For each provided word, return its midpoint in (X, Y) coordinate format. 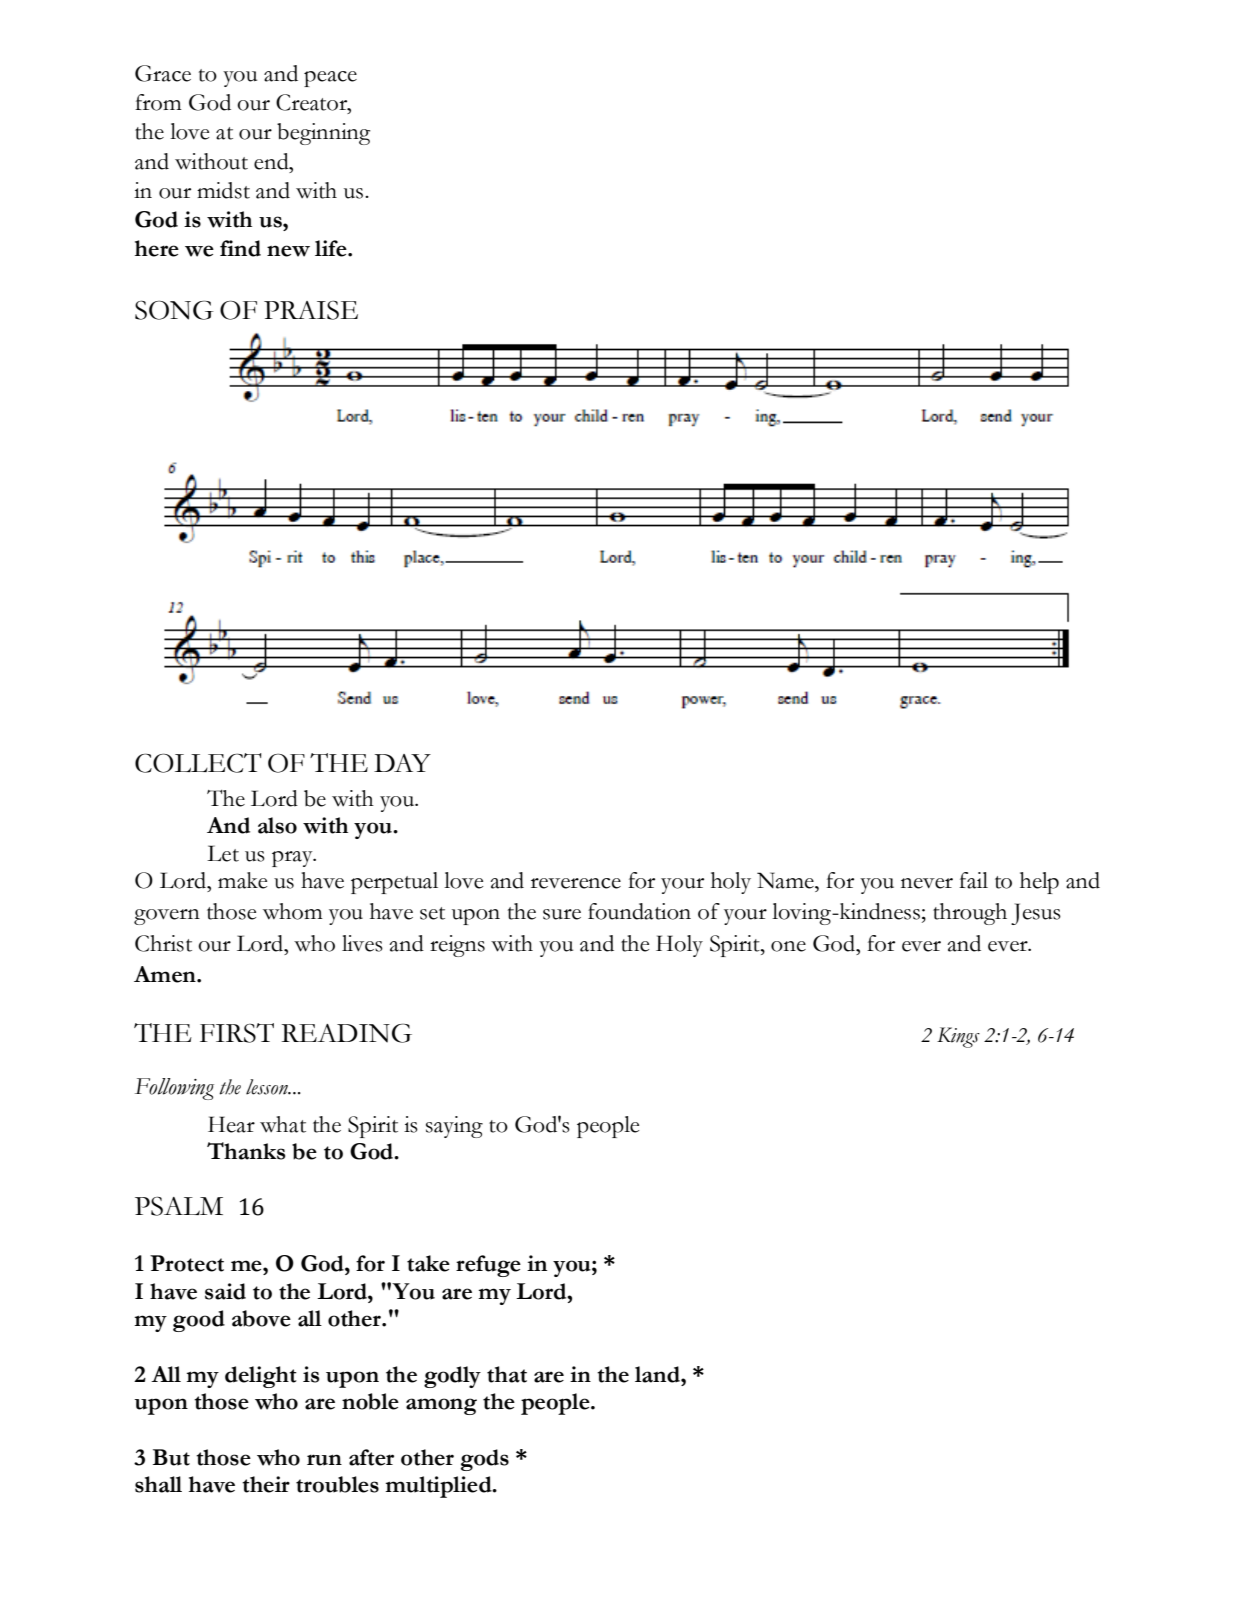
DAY (402, 763)
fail (973, 880)
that (507, 1374)
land (658, 1374)
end (272, 161)
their (266, 1484)
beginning (323, 134)
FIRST (237, 1033)
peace (330, 79)
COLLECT (198, 763)
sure (562, 914)
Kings (958, 1037)
